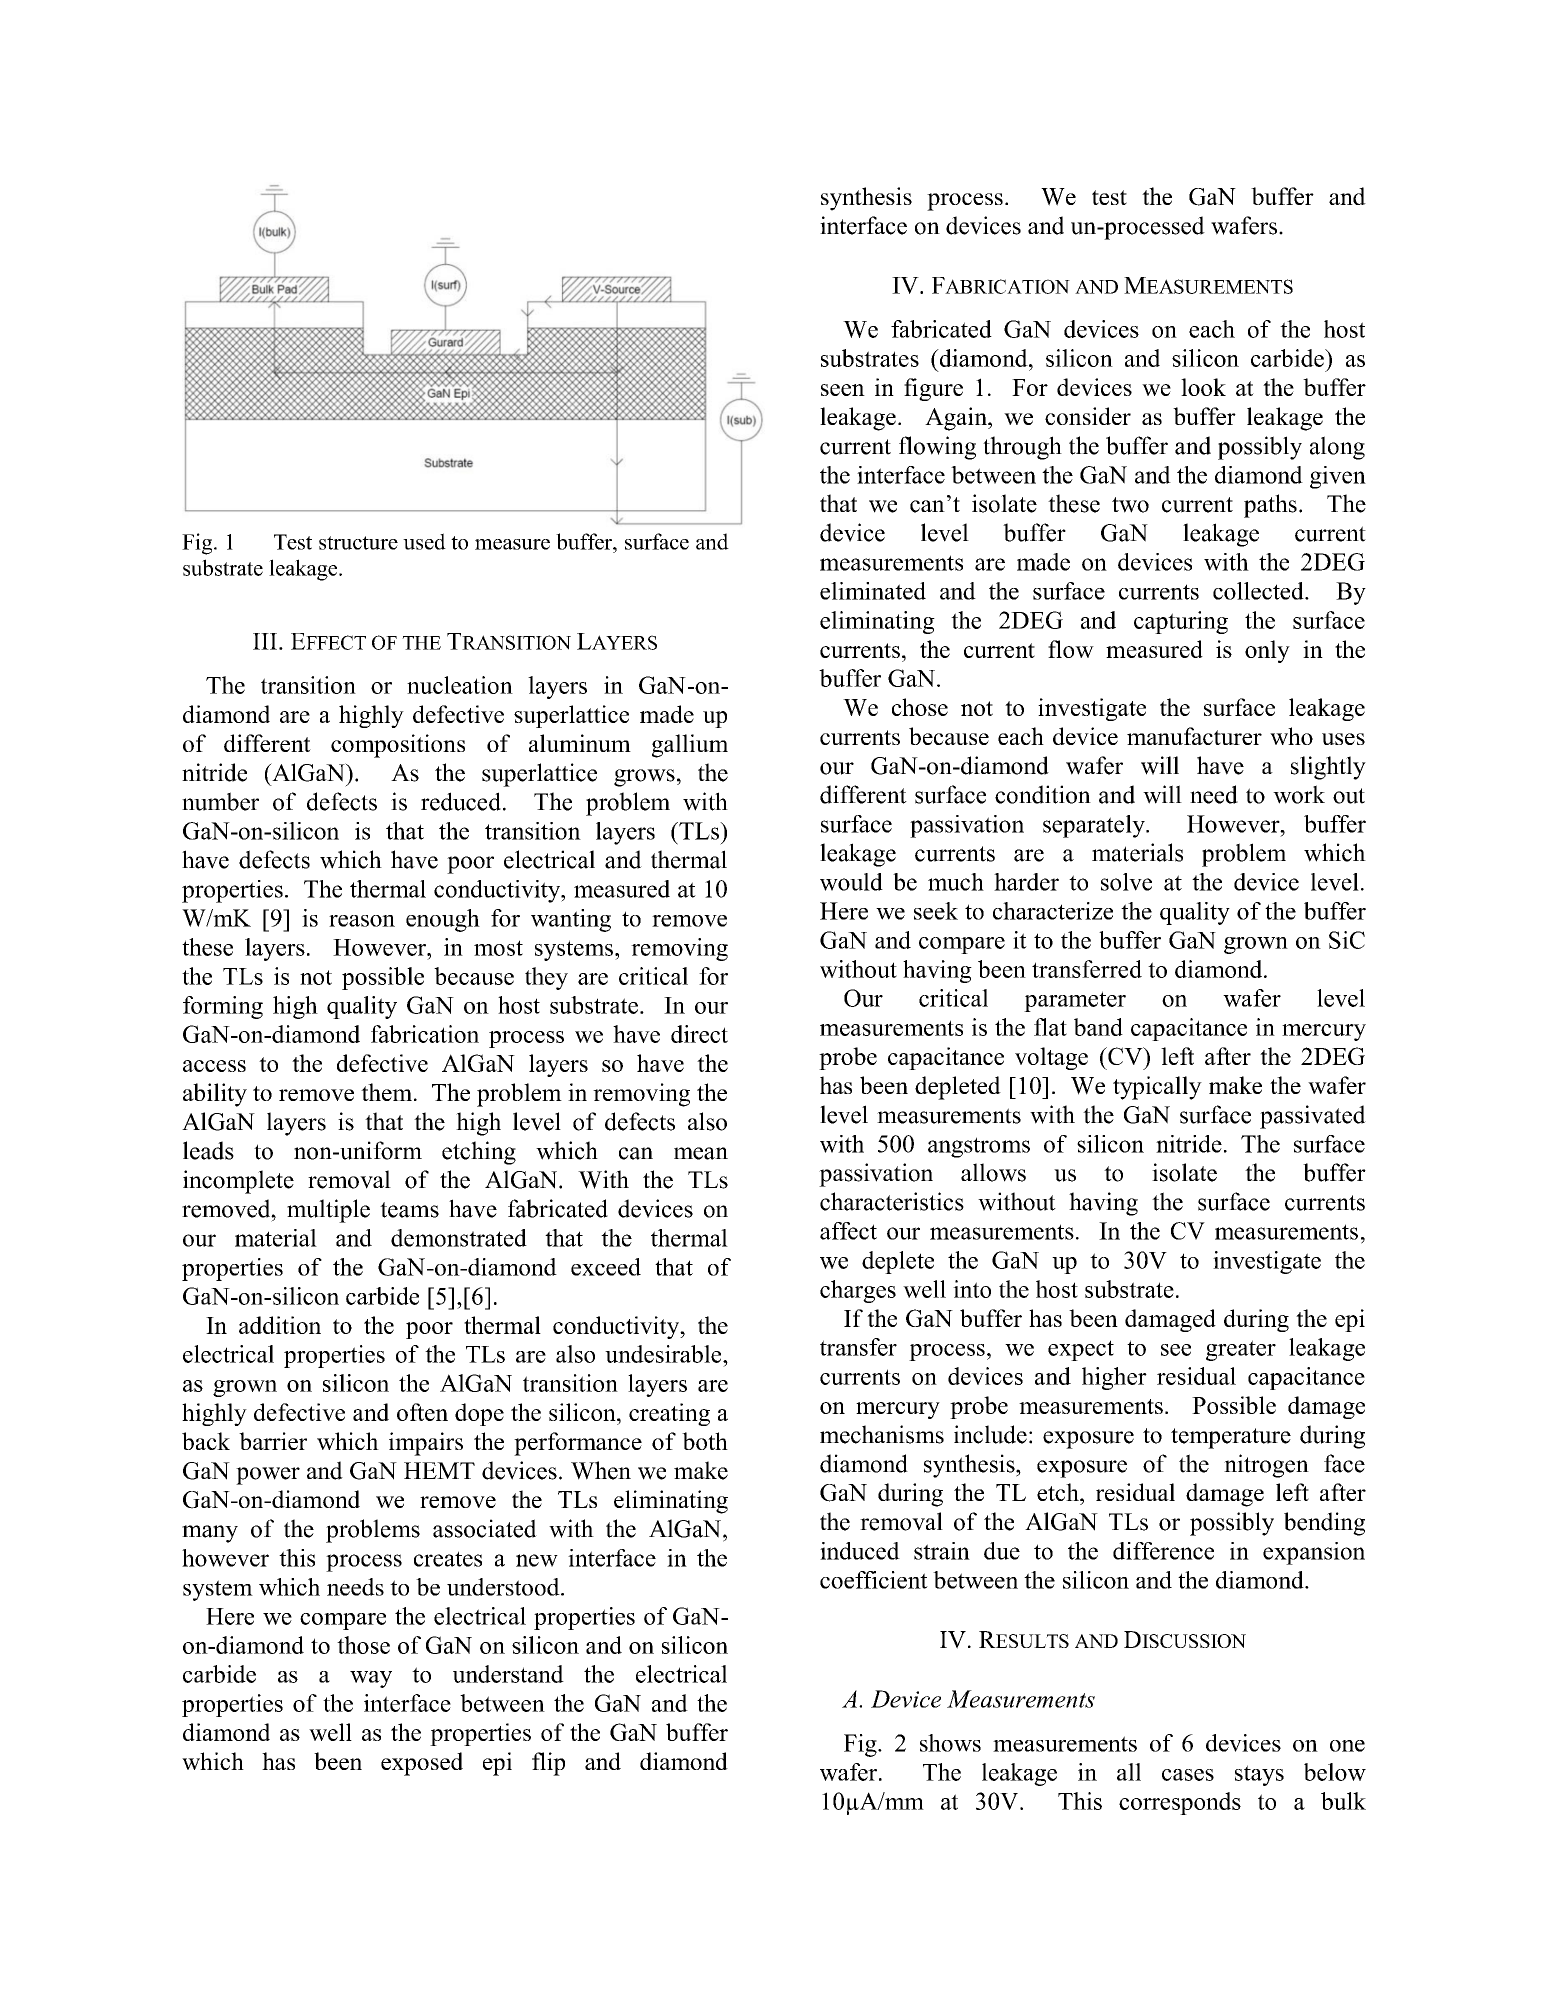  I want to click on look, so click(1203, 387).
